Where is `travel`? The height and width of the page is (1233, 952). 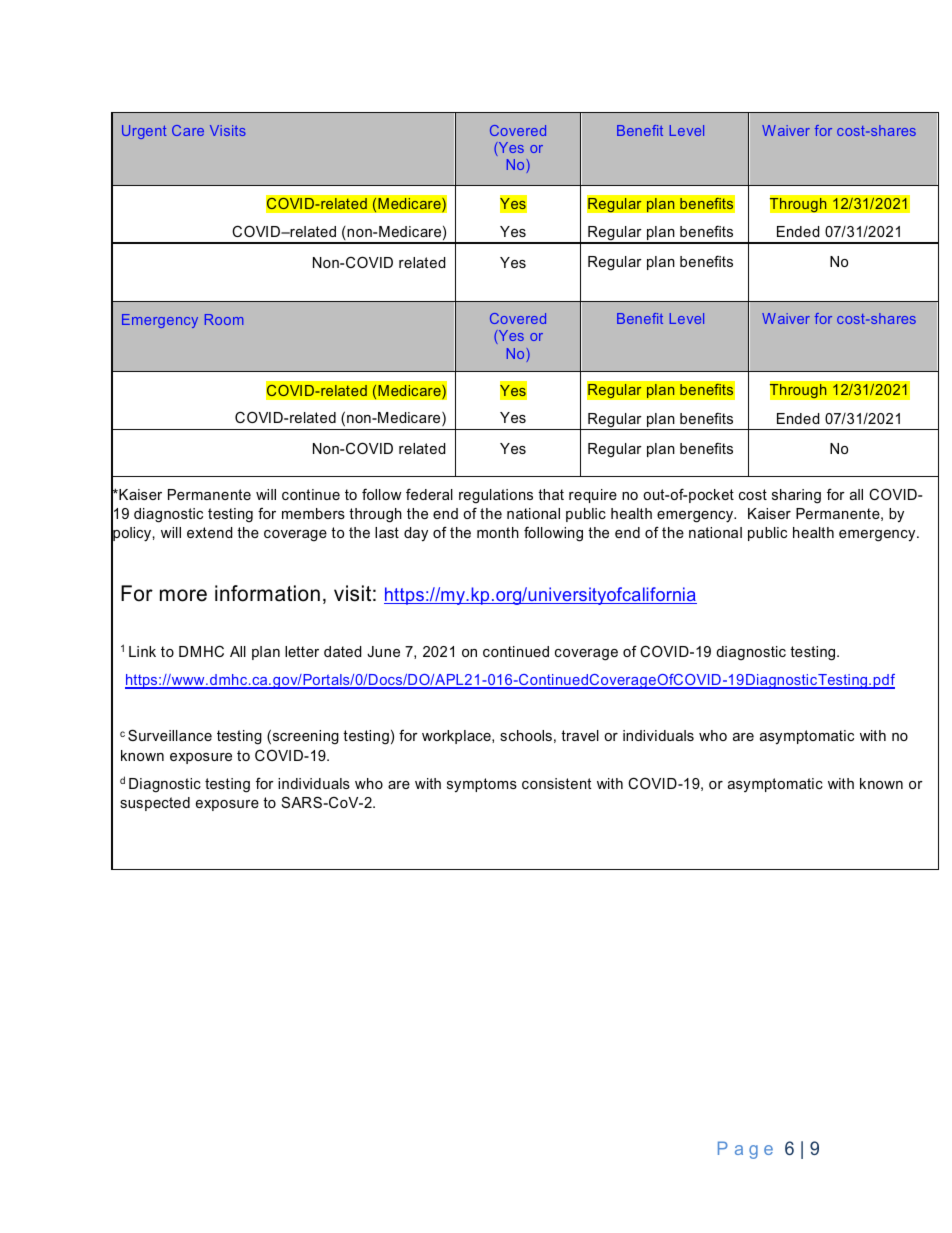 travel is located at coordinates (580, 735).
